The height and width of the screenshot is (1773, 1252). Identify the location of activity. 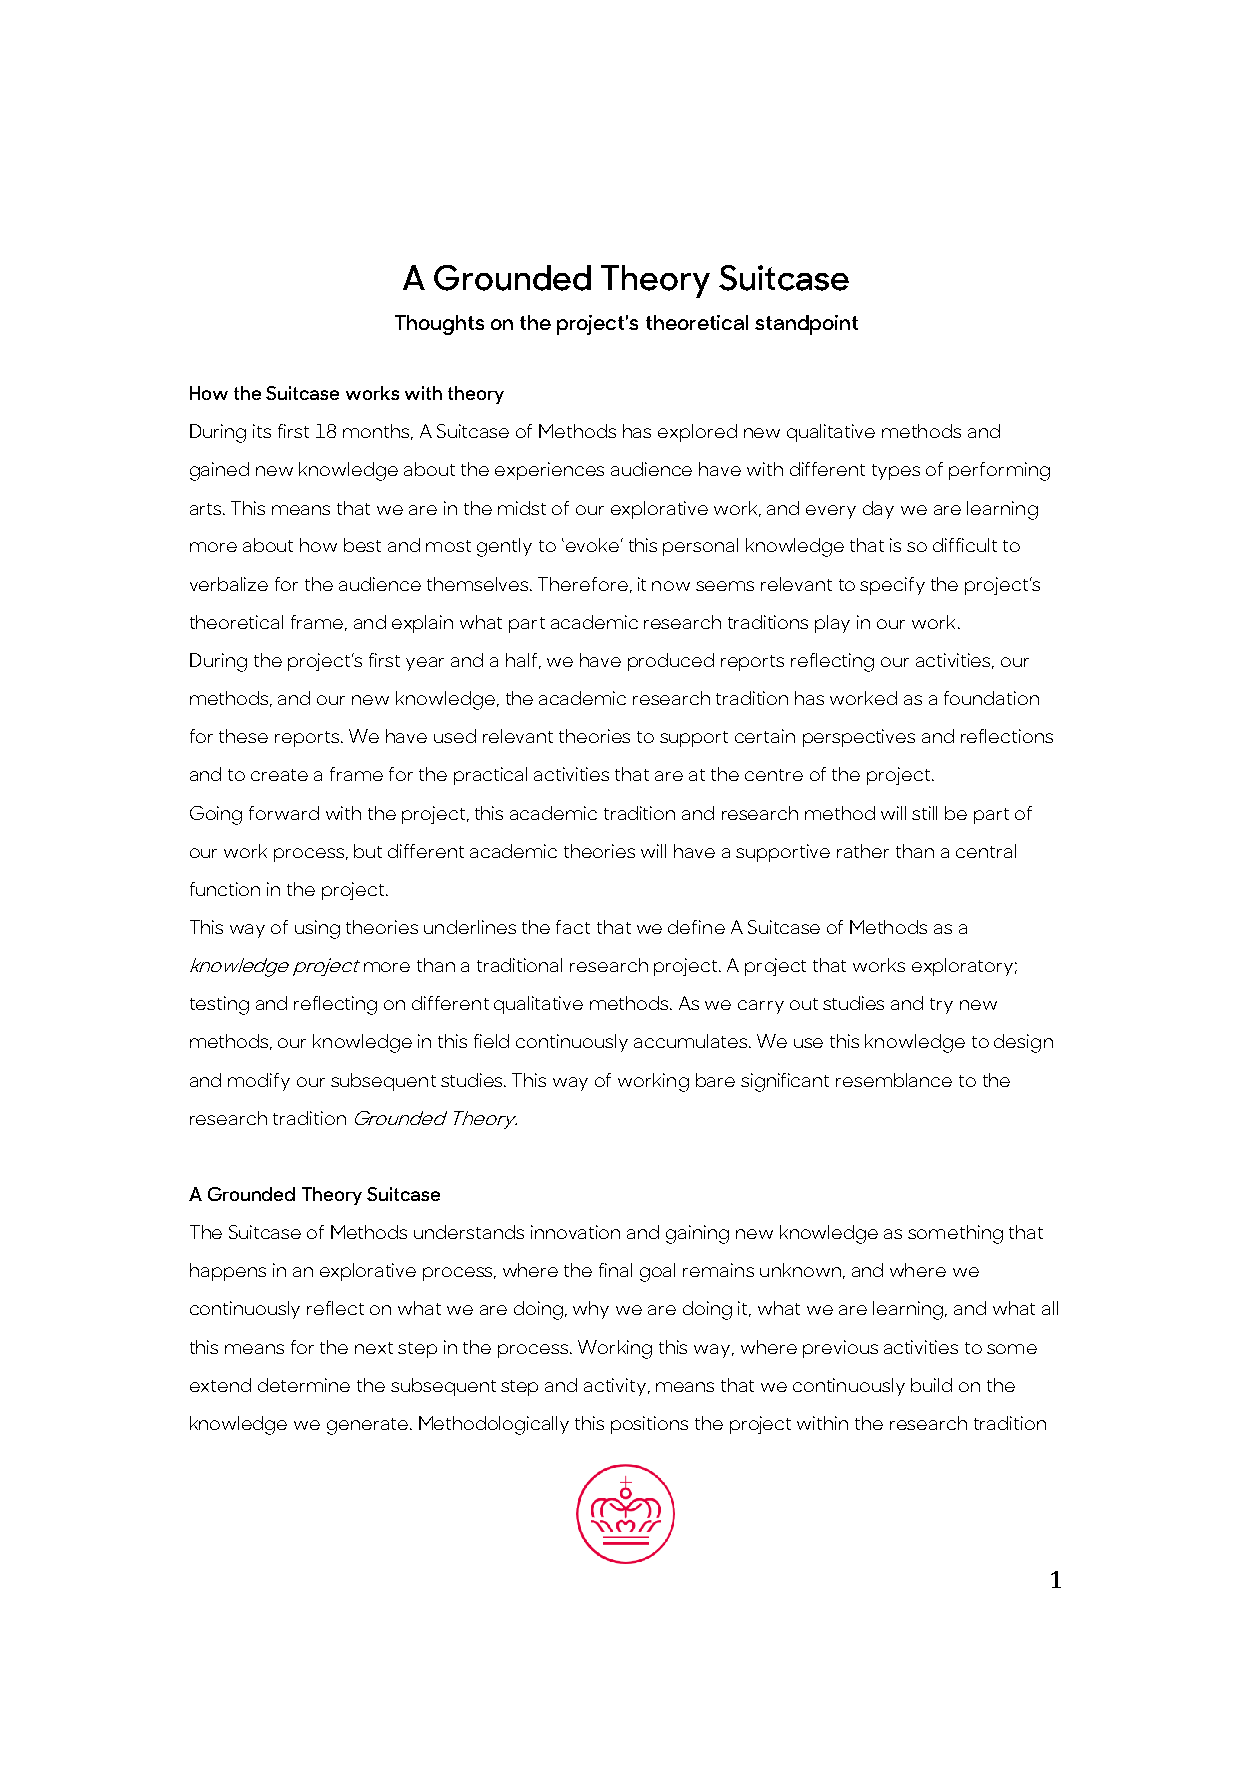
(616, 1387).
